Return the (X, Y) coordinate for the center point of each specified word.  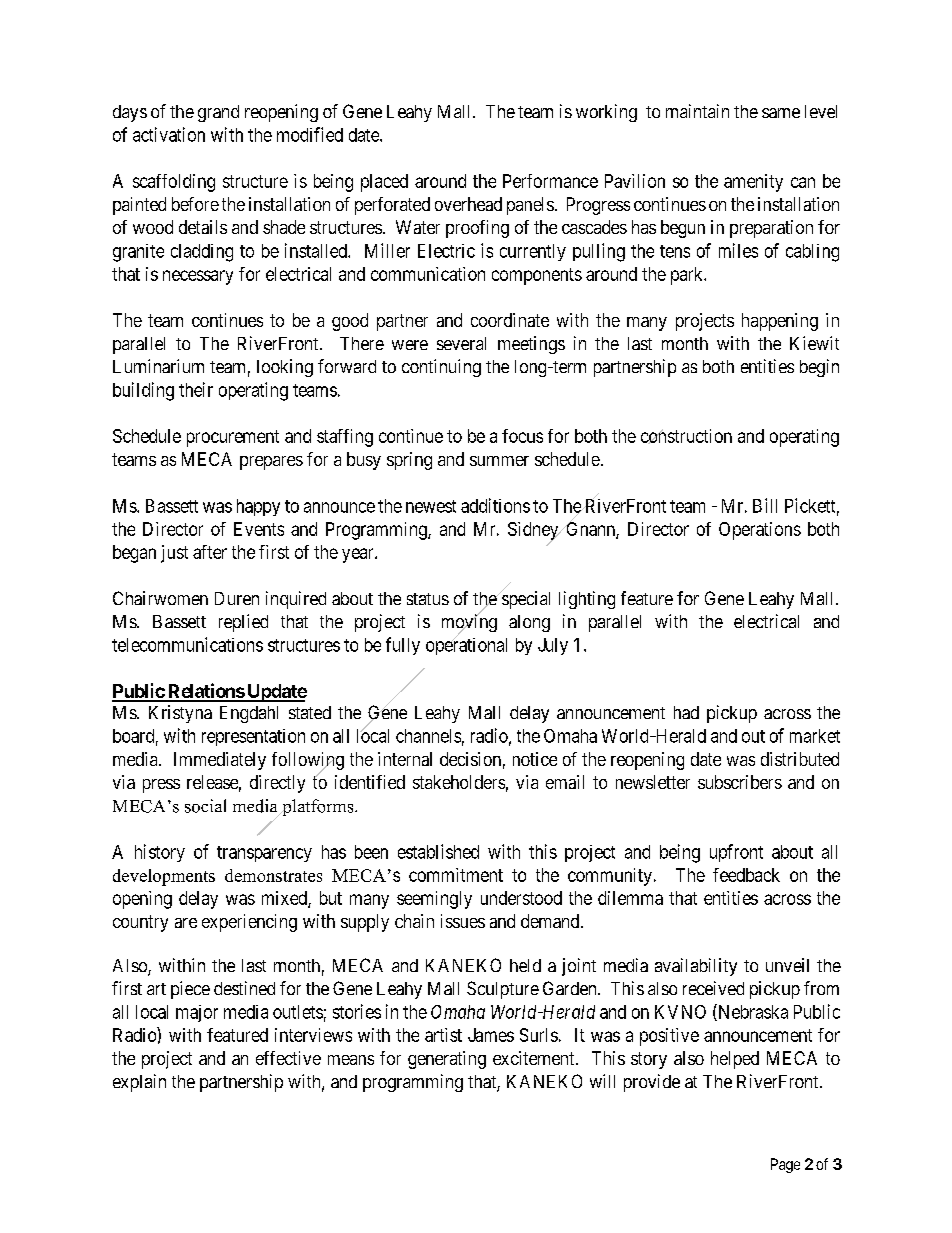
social (205, 806)
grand (218, 113)
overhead (468, 204)
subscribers (740, 782)
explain (139, 1083)
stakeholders (459, 782)
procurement (233, 438)
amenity (753, 183)
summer (499, 461)
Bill (765, 505)
